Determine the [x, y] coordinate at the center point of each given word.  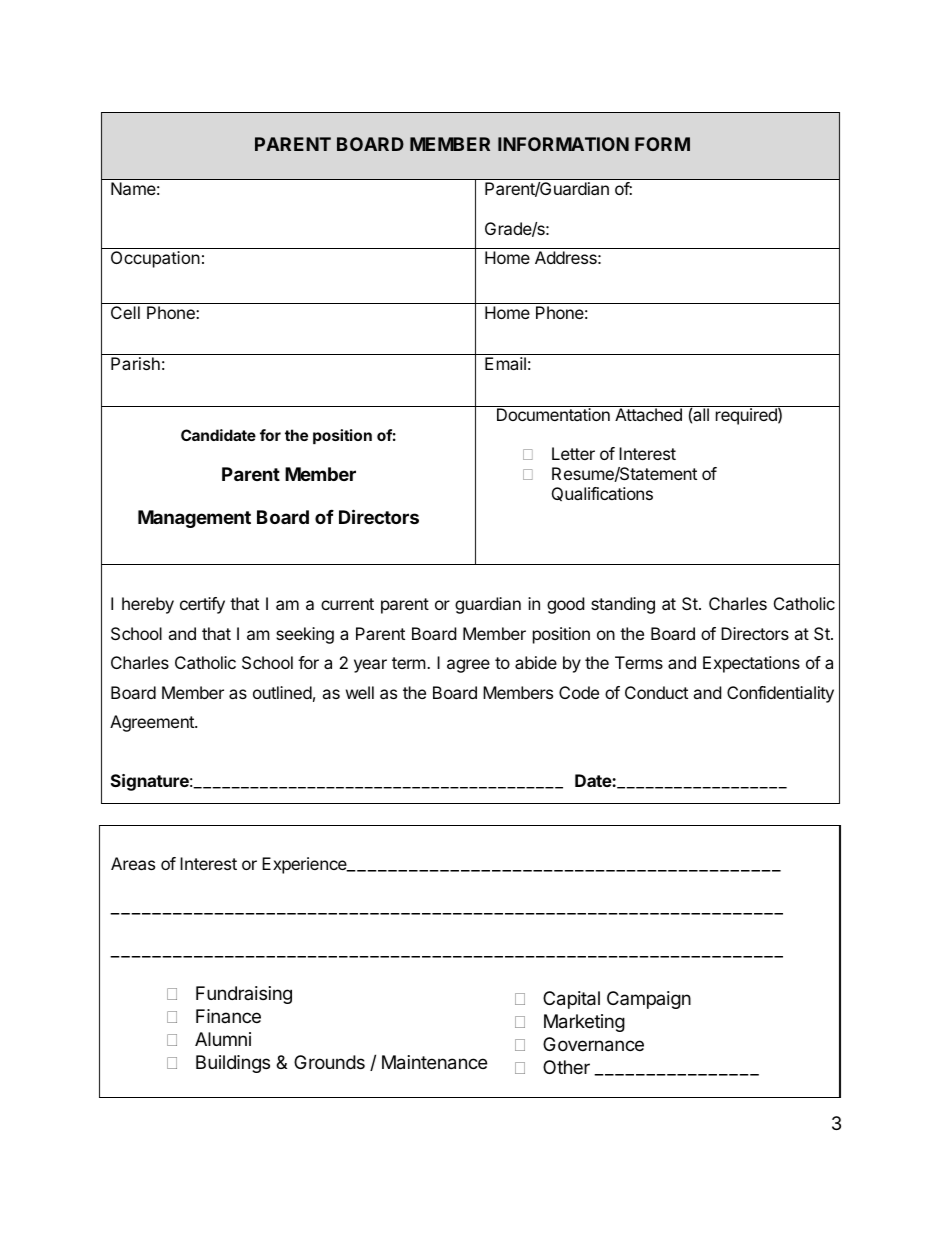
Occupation [155, 259]
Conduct [656, 692]
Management [194, 519]
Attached [648, 414]
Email [505, 363]
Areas [133, 863]
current [347, 604]
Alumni [223, 1039]
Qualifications [602, 494]
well [360, 692]
